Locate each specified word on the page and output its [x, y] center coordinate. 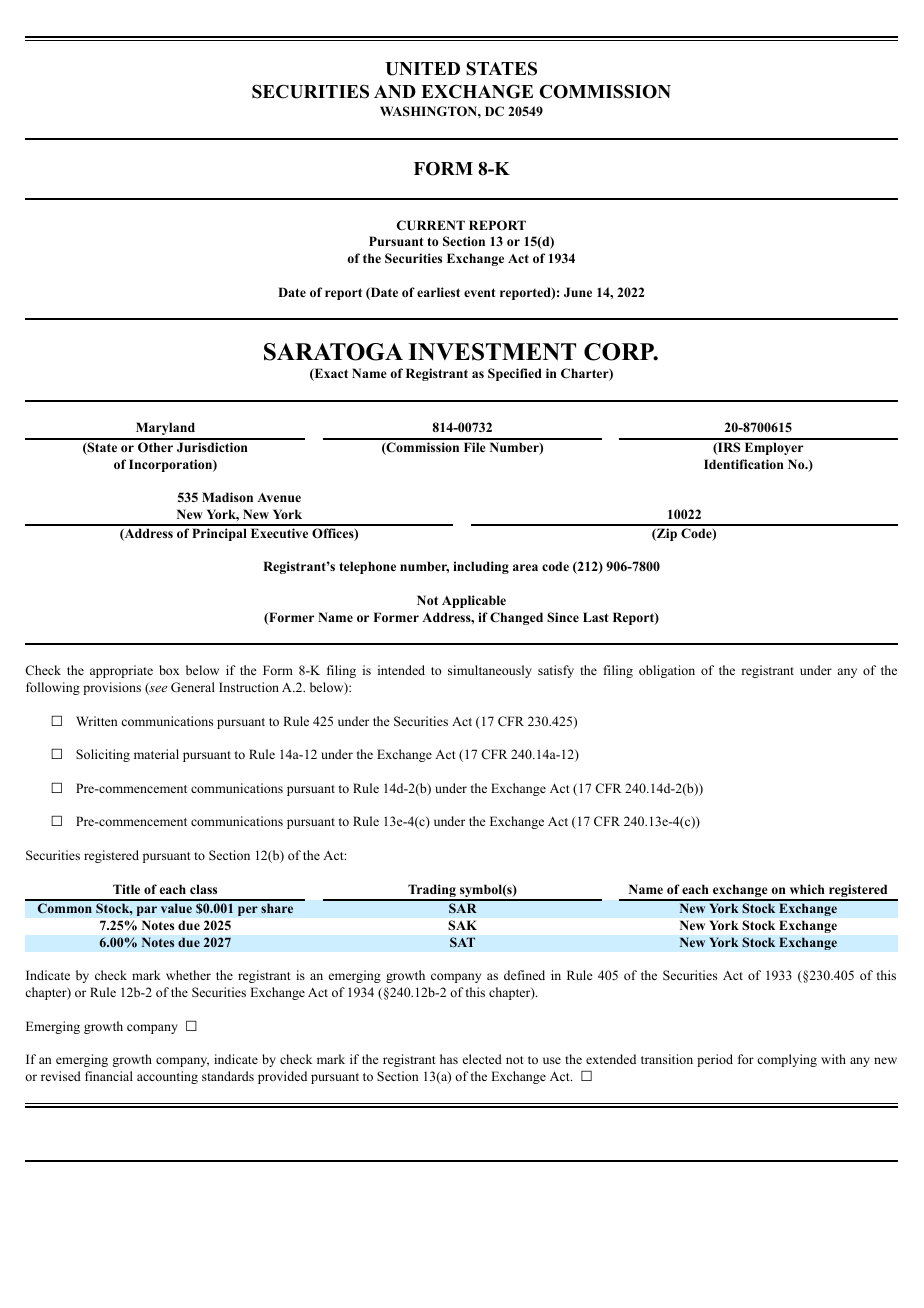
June [578, 292]
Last [596, 617]
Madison [227, 497]
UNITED [422, 69]
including [481, 567]
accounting [167, 1077]
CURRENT [431, 225]
